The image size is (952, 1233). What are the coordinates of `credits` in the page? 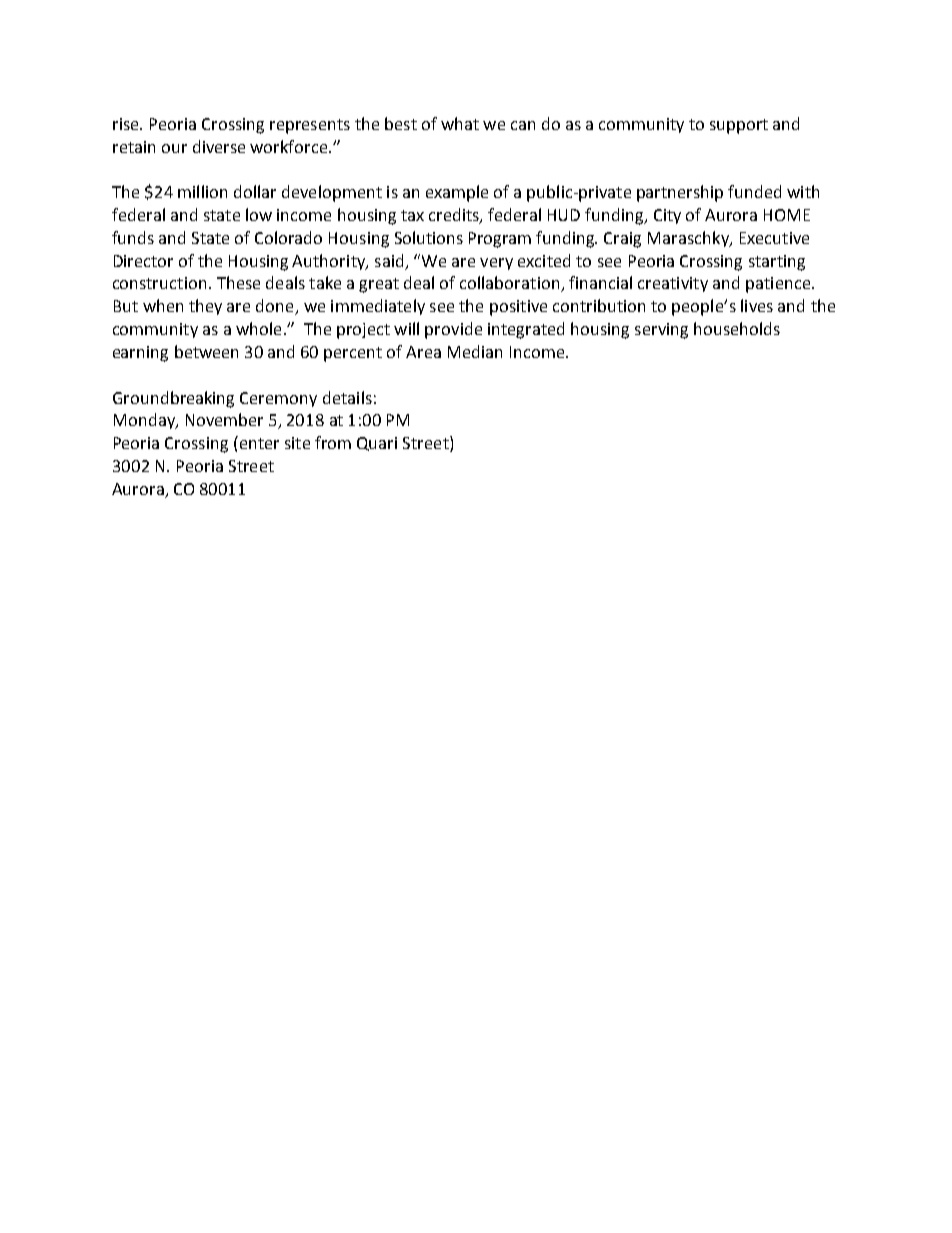 It's located at (455, 216).
